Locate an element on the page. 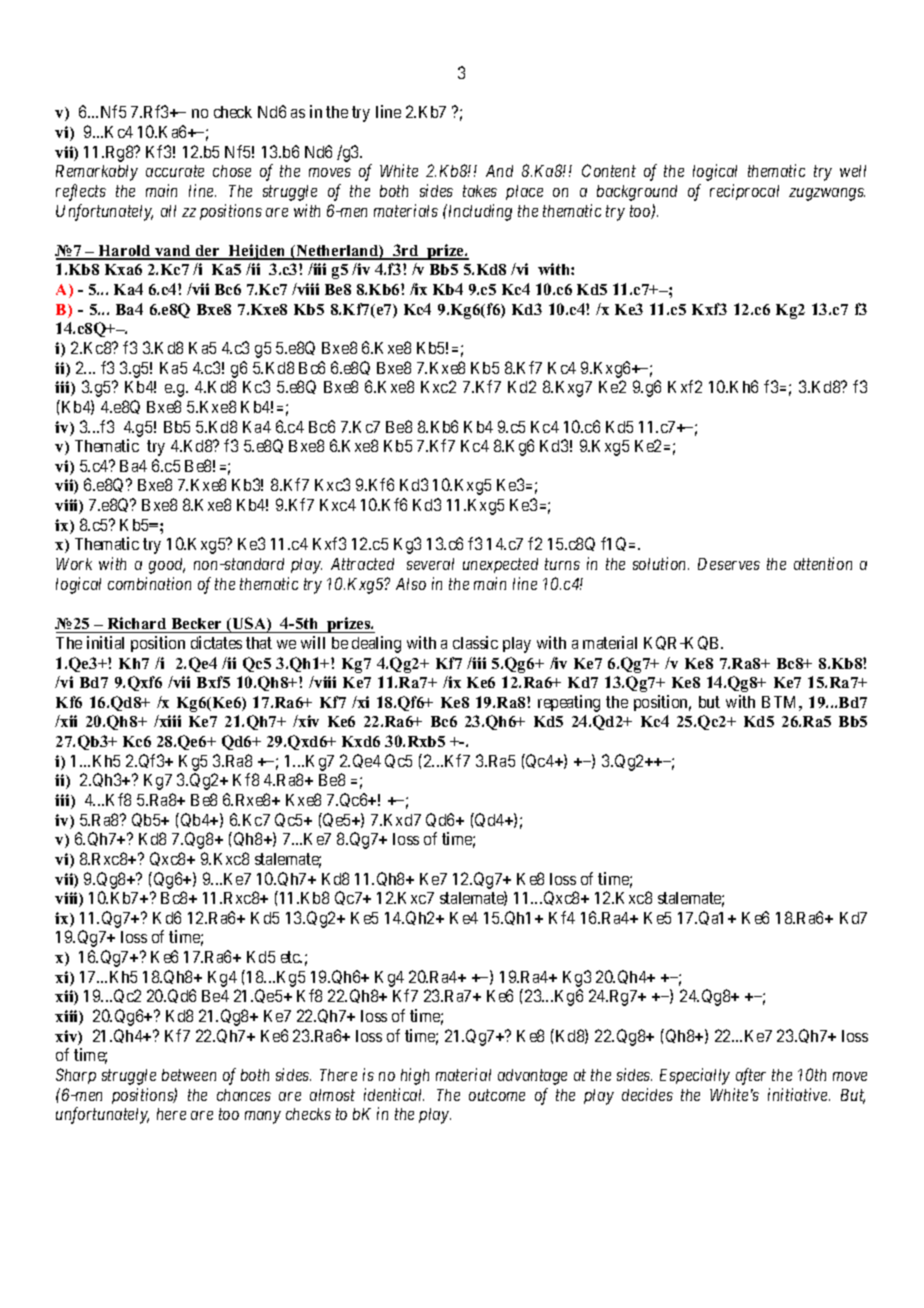 The image size is (924, 1308). after is located at coordinates (751, 1076).
